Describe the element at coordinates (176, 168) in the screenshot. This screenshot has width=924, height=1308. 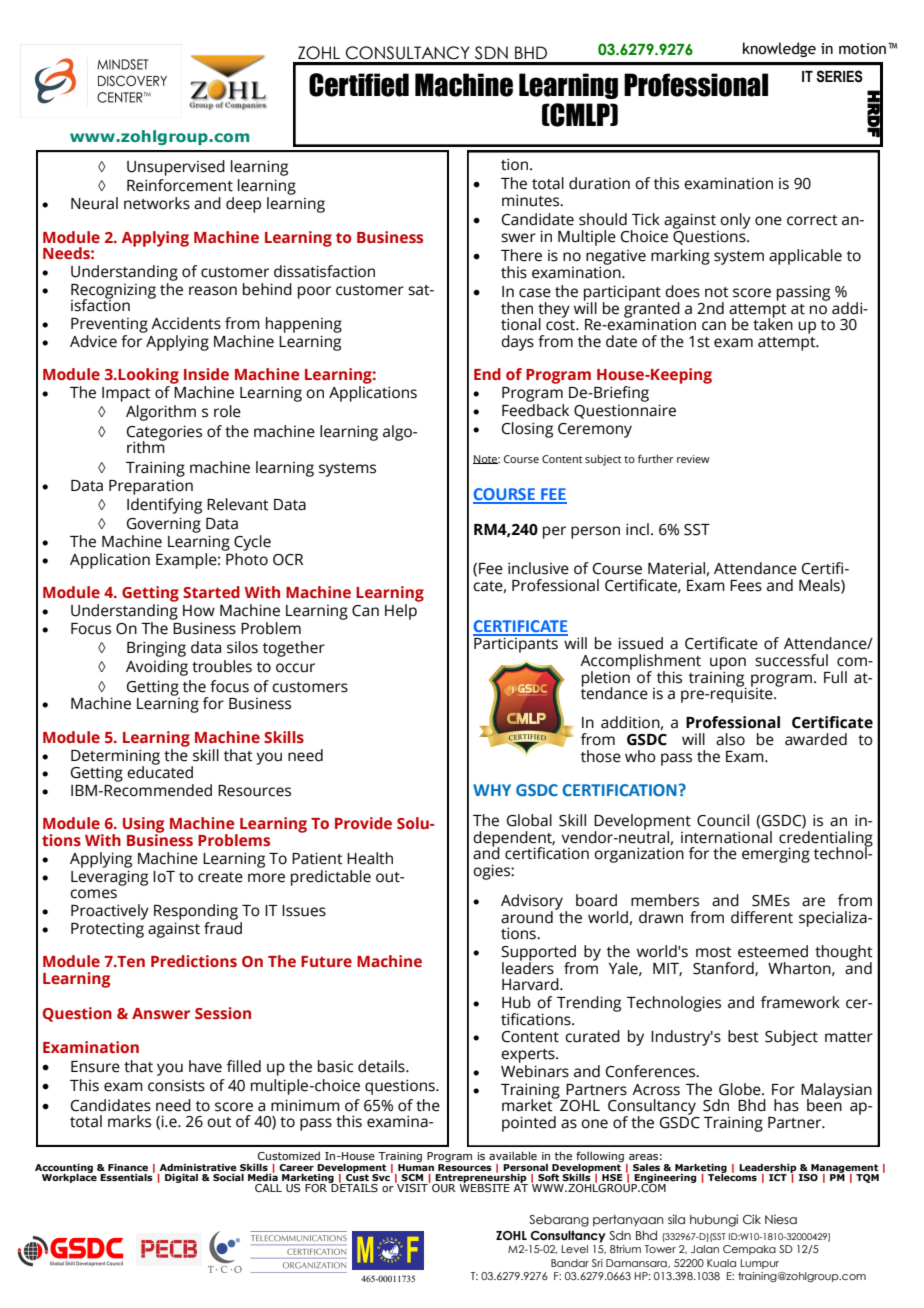
I see `Unsupervised` at that location.
